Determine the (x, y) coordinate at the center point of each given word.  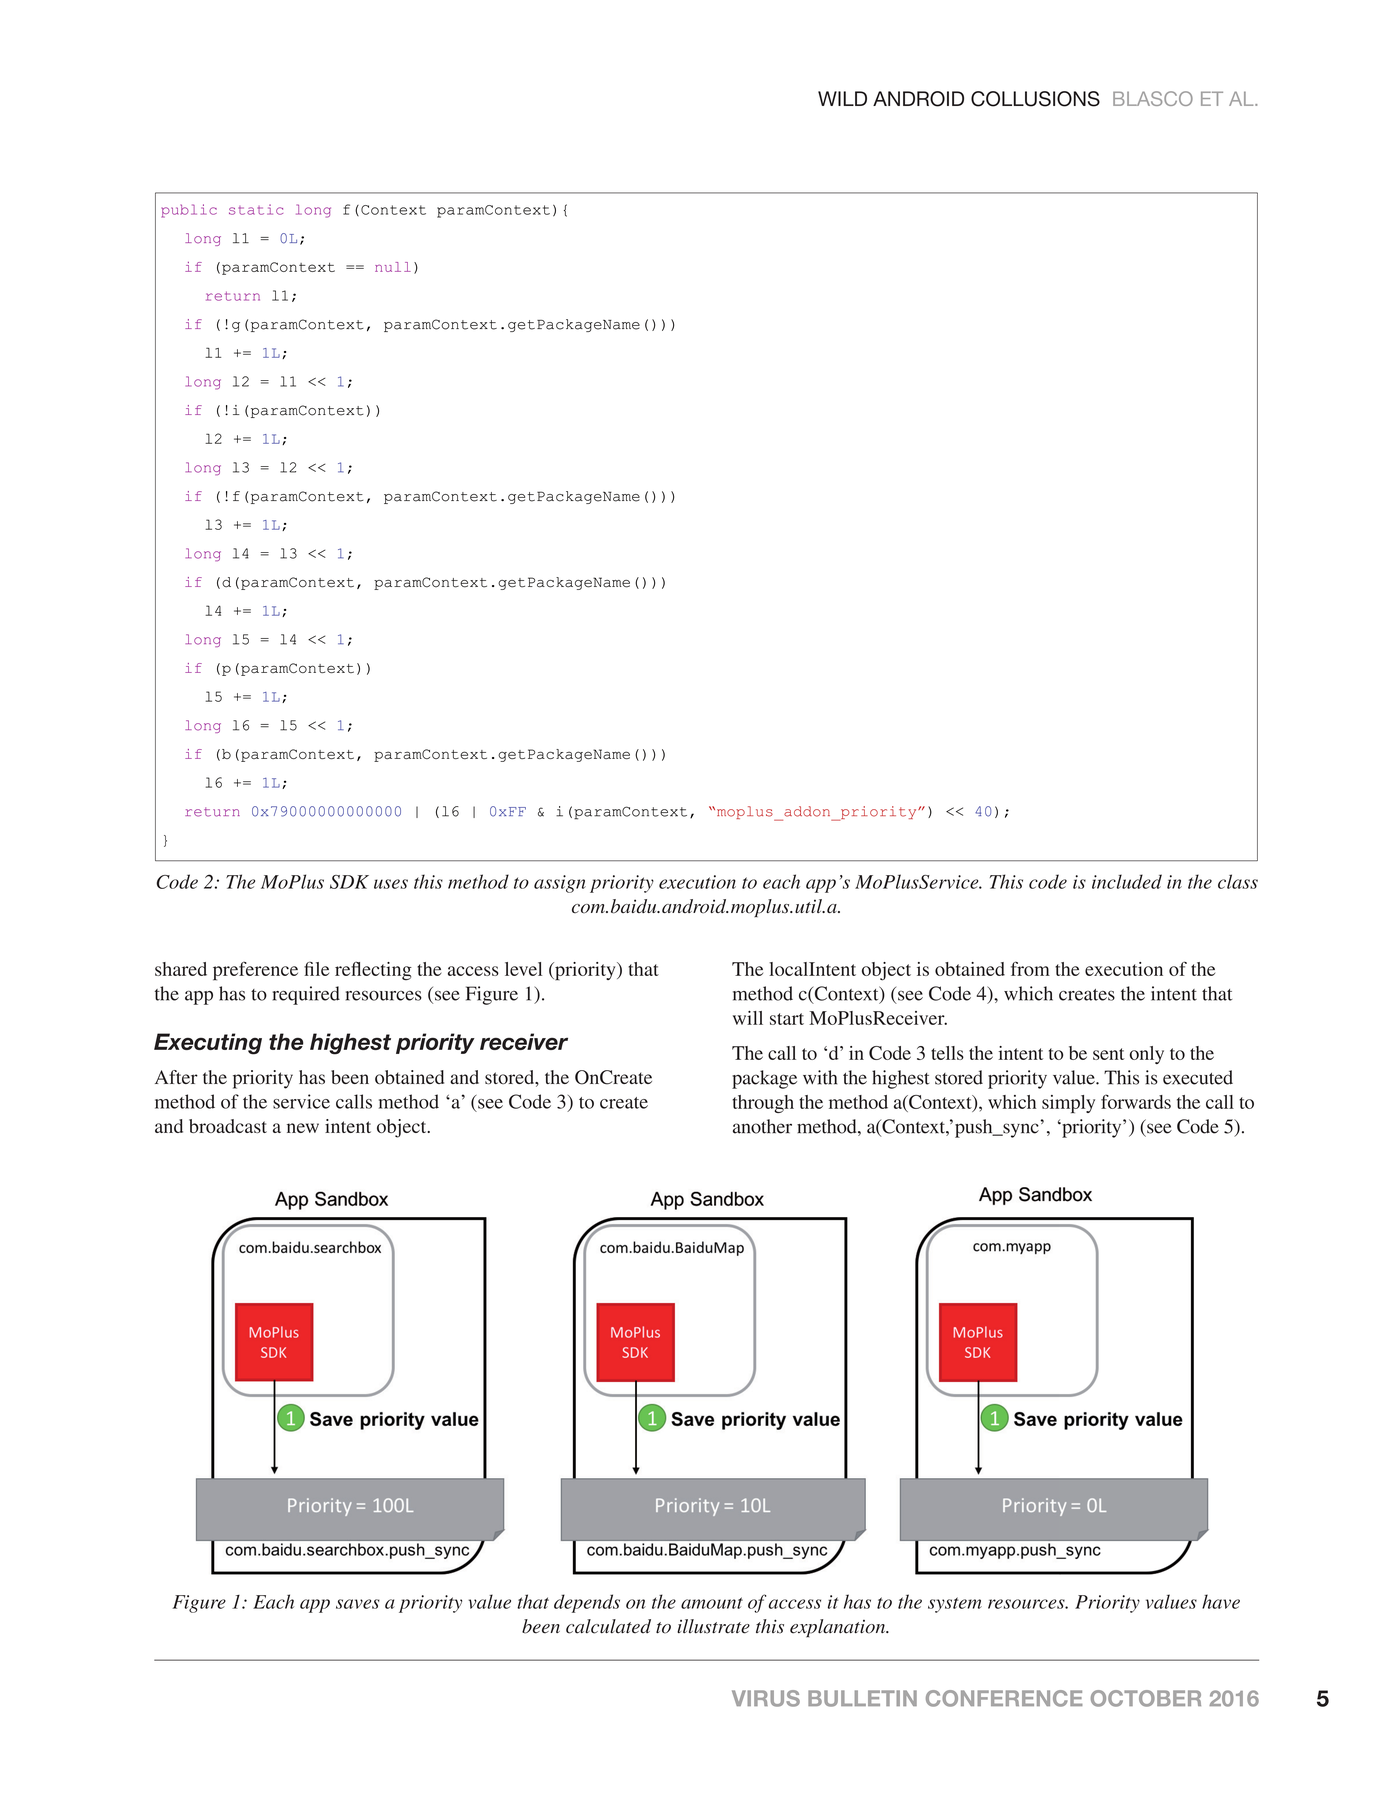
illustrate (713, 1626)
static (256, 209)
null (393, 267)
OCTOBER (1146, 1698)
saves (358, 1604)
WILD (842, 98)
